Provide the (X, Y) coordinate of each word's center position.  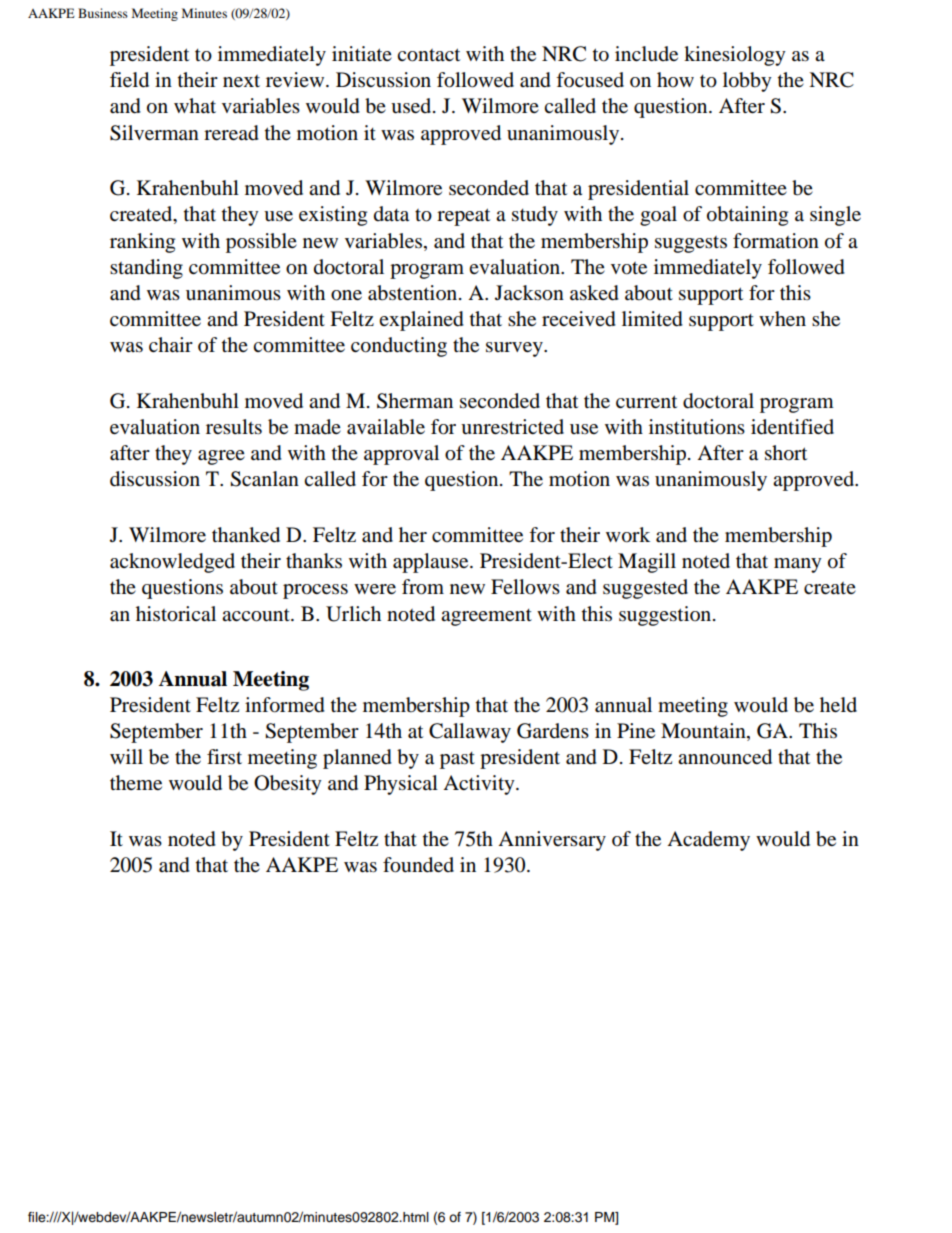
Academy (708, 841)
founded (418, 865)
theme (136, 782)
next (241, 81)
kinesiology (735, 56)
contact (428, 55)
